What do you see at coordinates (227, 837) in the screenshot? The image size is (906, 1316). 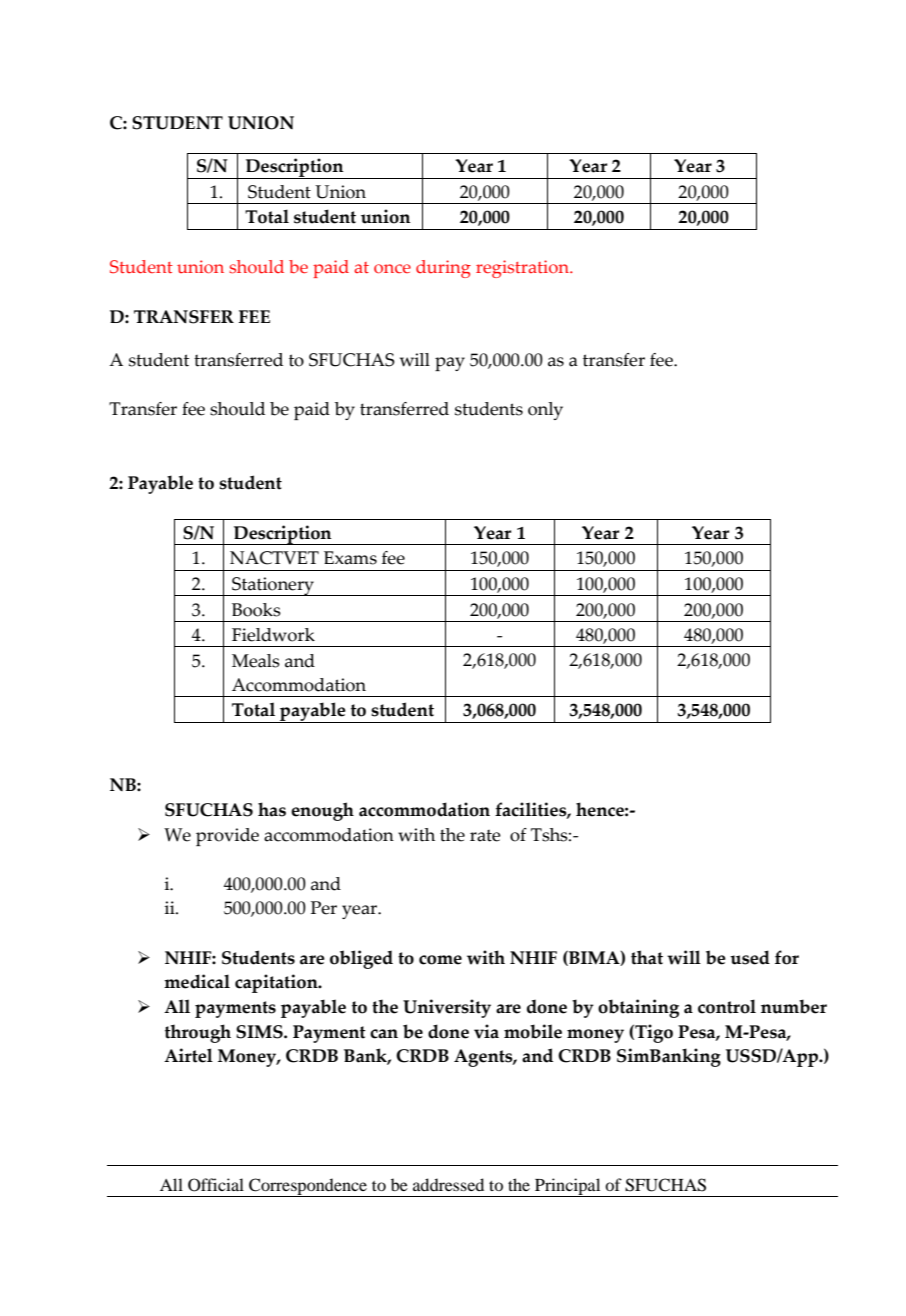 I see `provide` at bounding box center [227, 837].
